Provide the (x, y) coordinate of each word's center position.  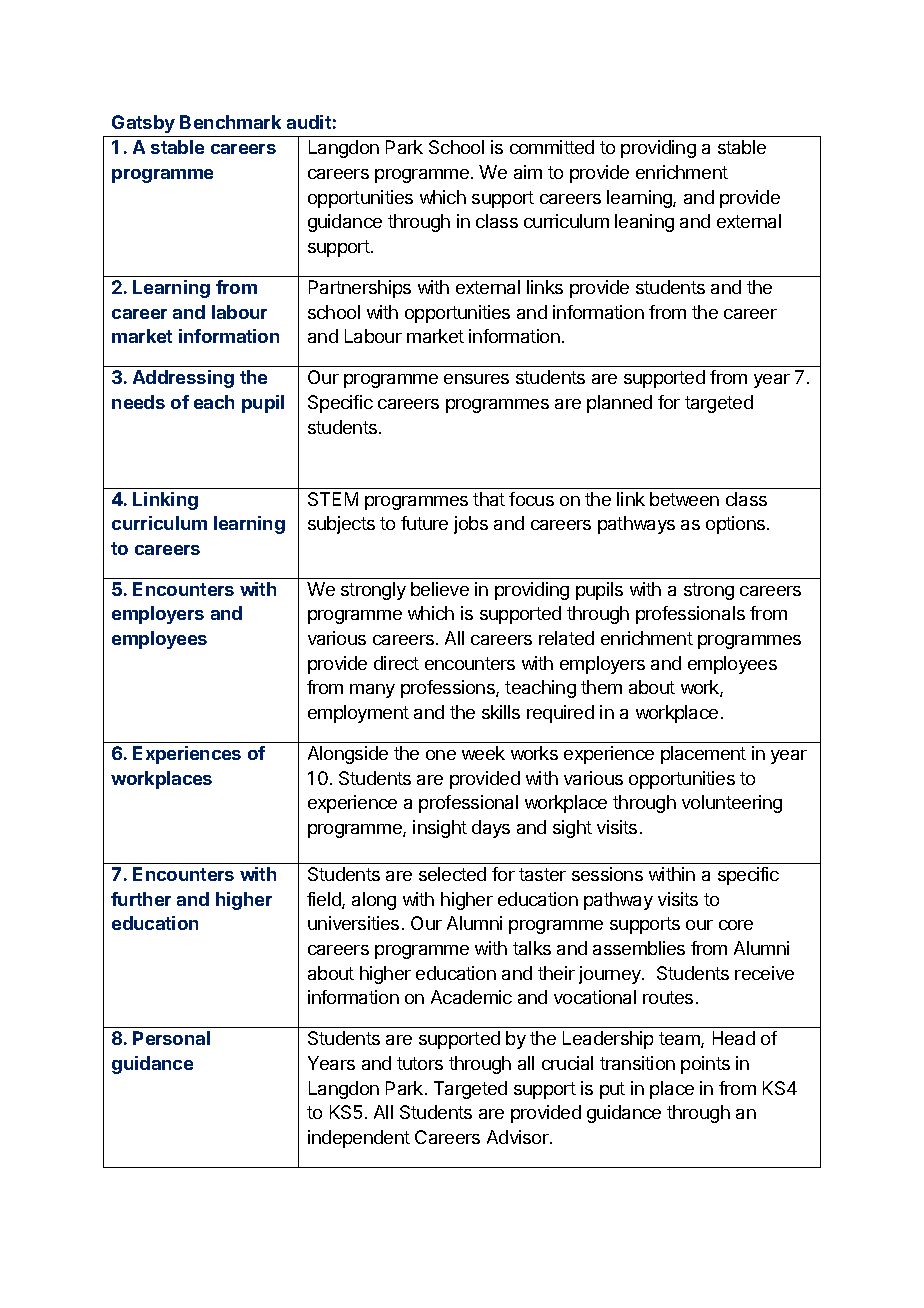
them (601, 687)
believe (440, 589)
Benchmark (230, 122)
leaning (644, 223)
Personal (171, 1038)
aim (528, 172)
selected (452, 874)
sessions (607, 874)
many (372, 691)
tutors (420, 1063)
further (141, 899)
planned (619, 404)
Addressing (183, 379)
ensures (476, 379)
